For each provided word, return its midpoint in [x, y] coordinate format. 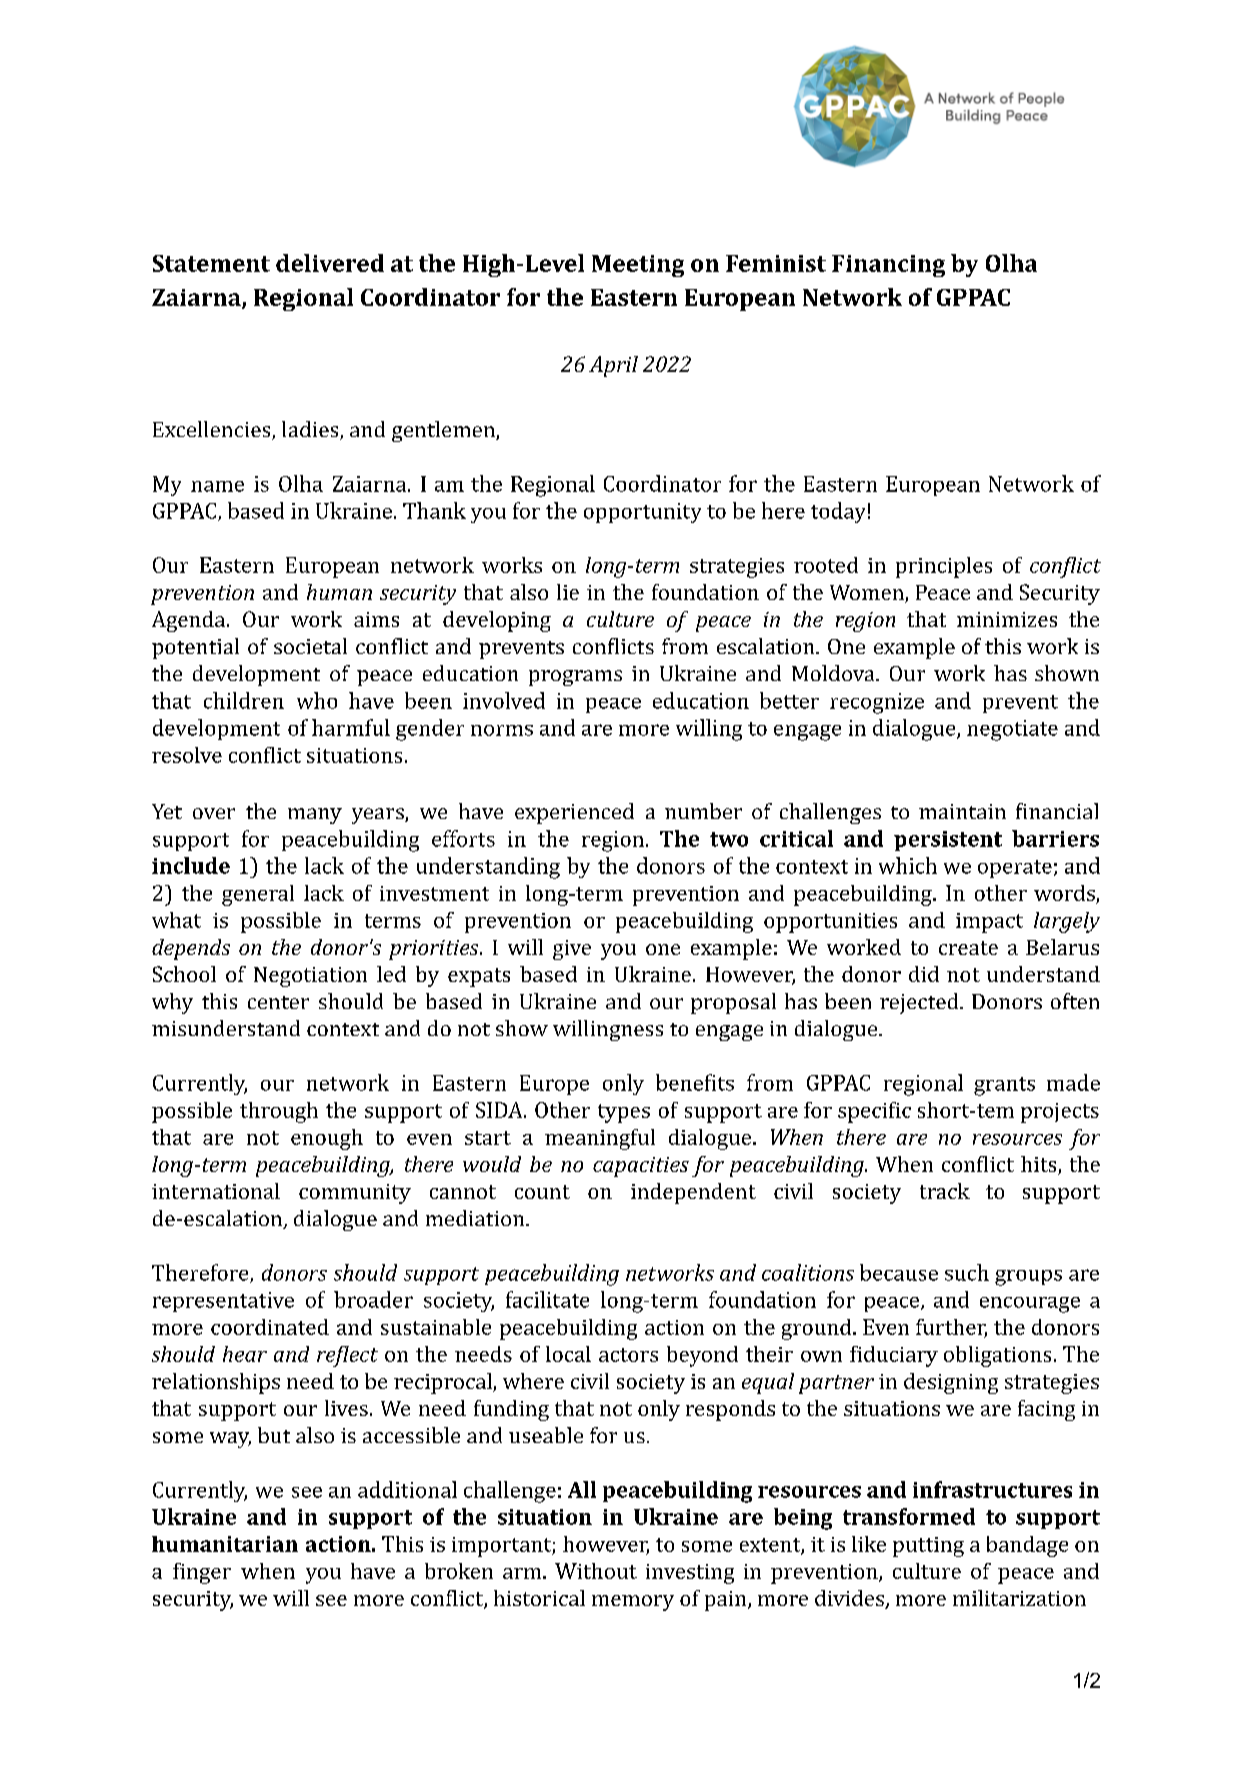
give [572, 950]
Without [596, 1571]
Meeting [638, 266]
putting [928, 1547]
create [968, 948]
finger [202, 1573]
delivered [330, 263]
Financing [888, 266]
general [258, 895]
